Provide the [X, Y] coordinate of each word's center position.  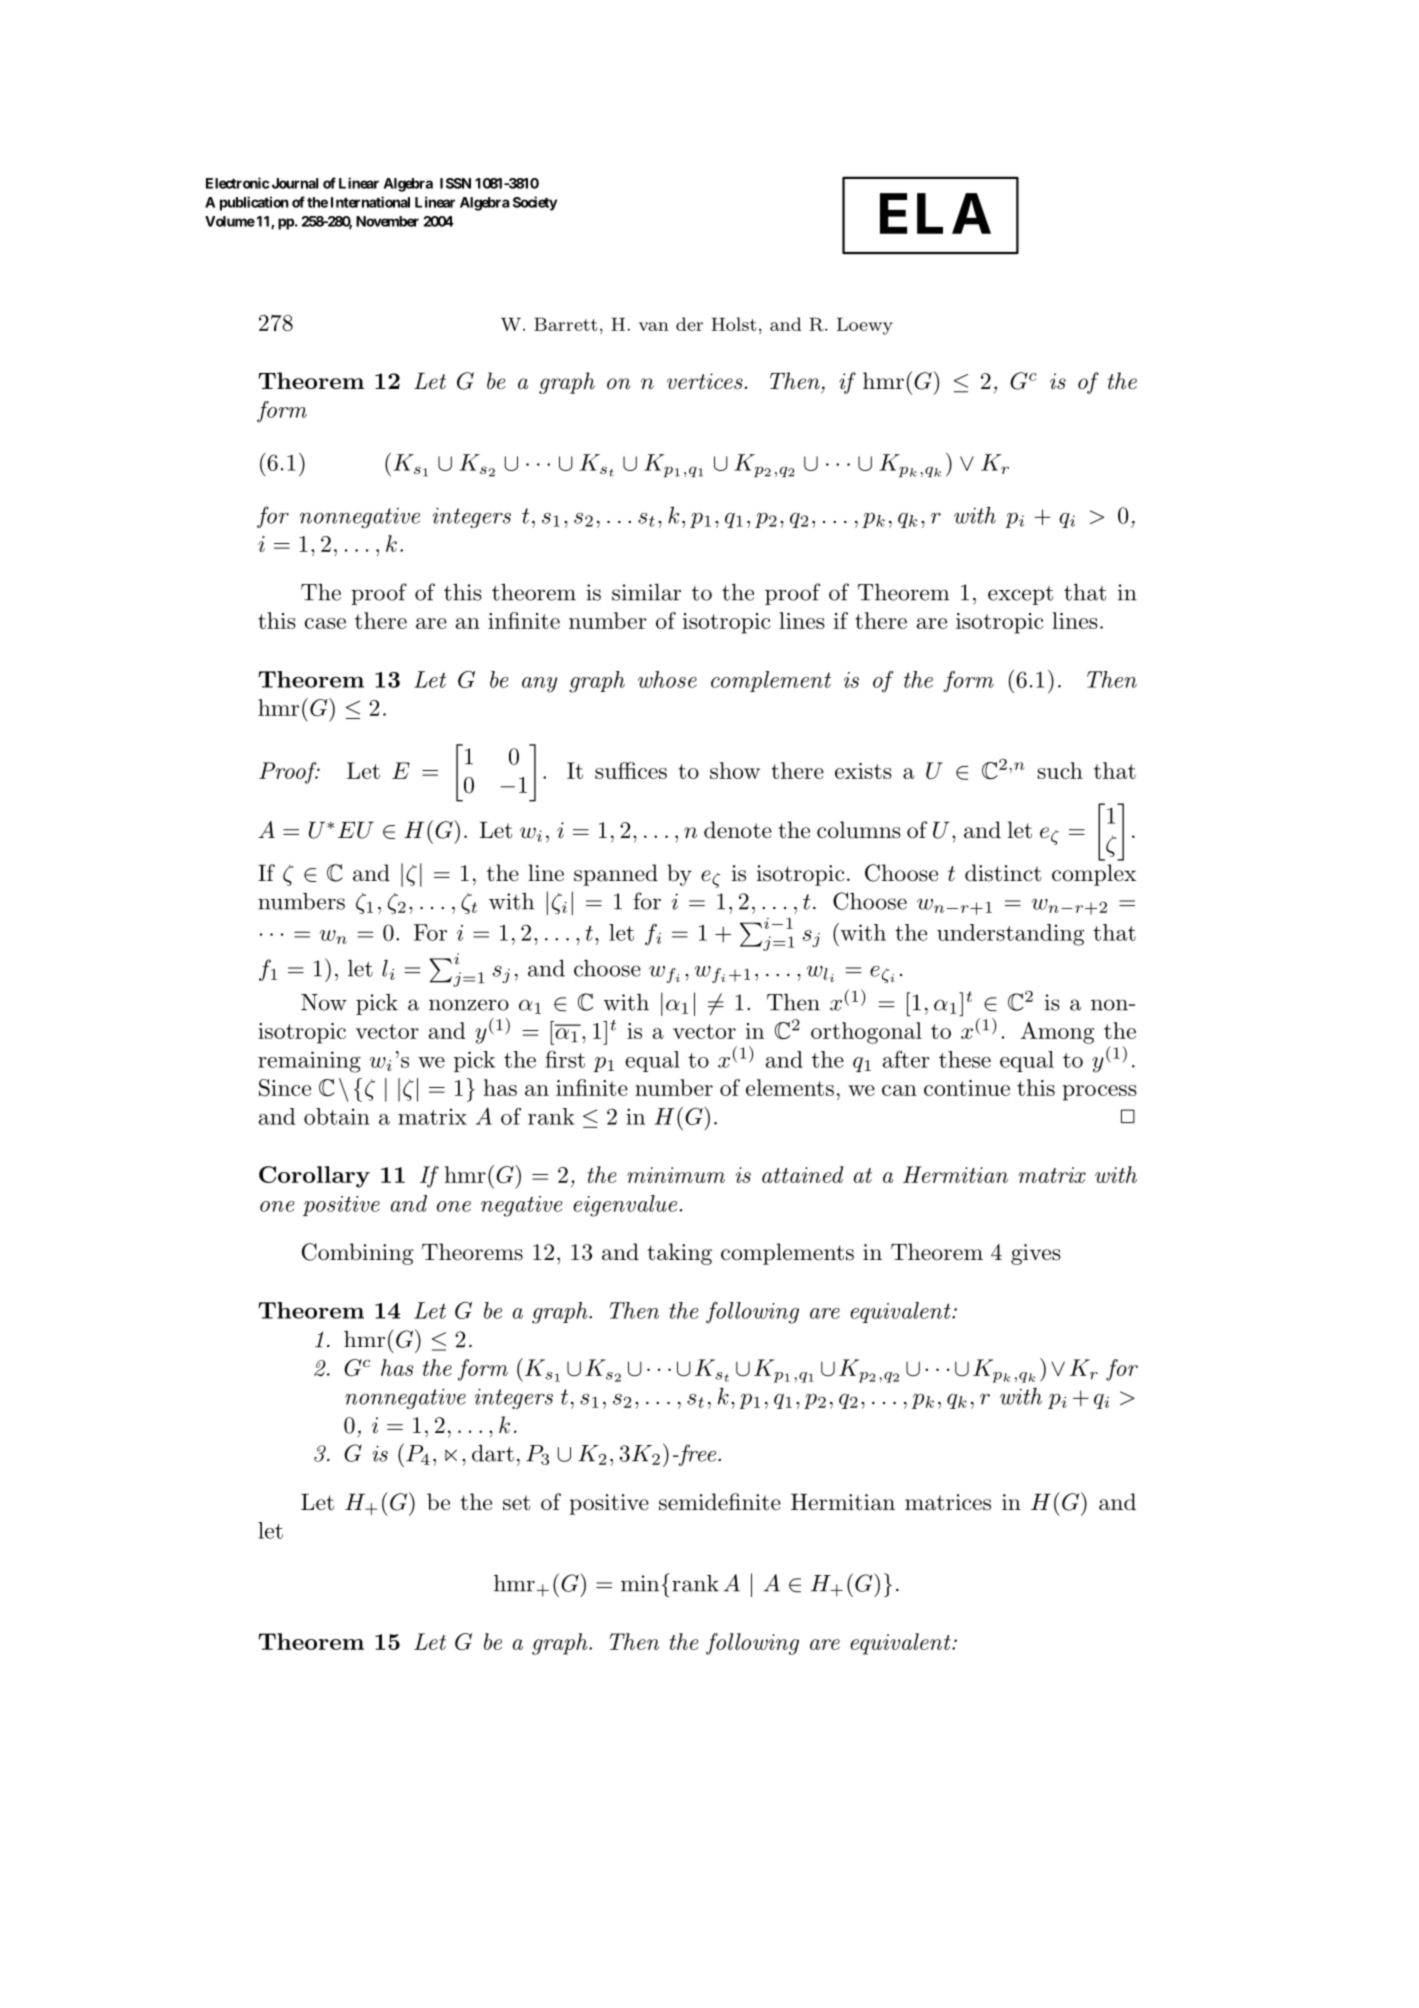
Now [324, 1002]
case [325, 623]
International [370, 202]
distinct [1003, 873]
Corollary [314, 1177]
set [516, 1503]
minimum [676, 1175]
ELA [935, 213]
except [1020, 595]
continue [967, 1088]
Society [535, 203]
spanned [616, 875]
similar [646, 592]
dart [493, 1453]
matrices [948, 1502]
